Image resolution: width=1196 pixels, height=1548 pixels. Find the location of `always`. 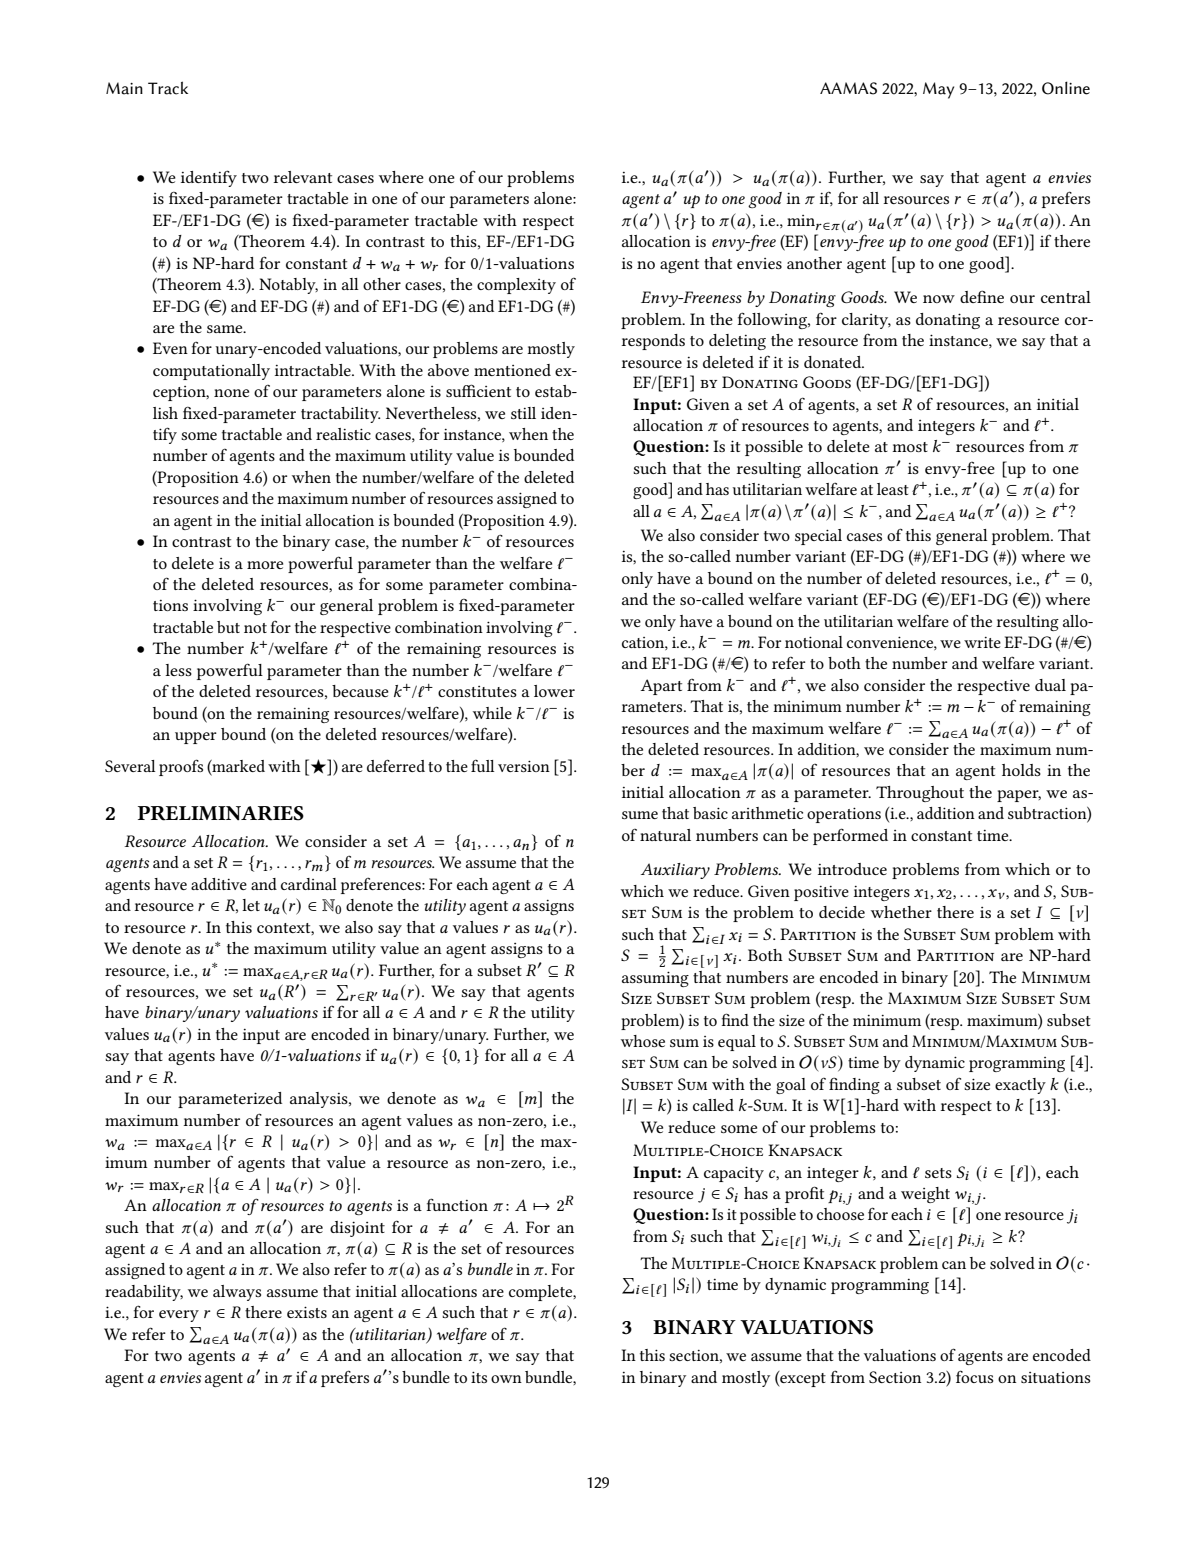

always is located at coordinates (237, 1293).
